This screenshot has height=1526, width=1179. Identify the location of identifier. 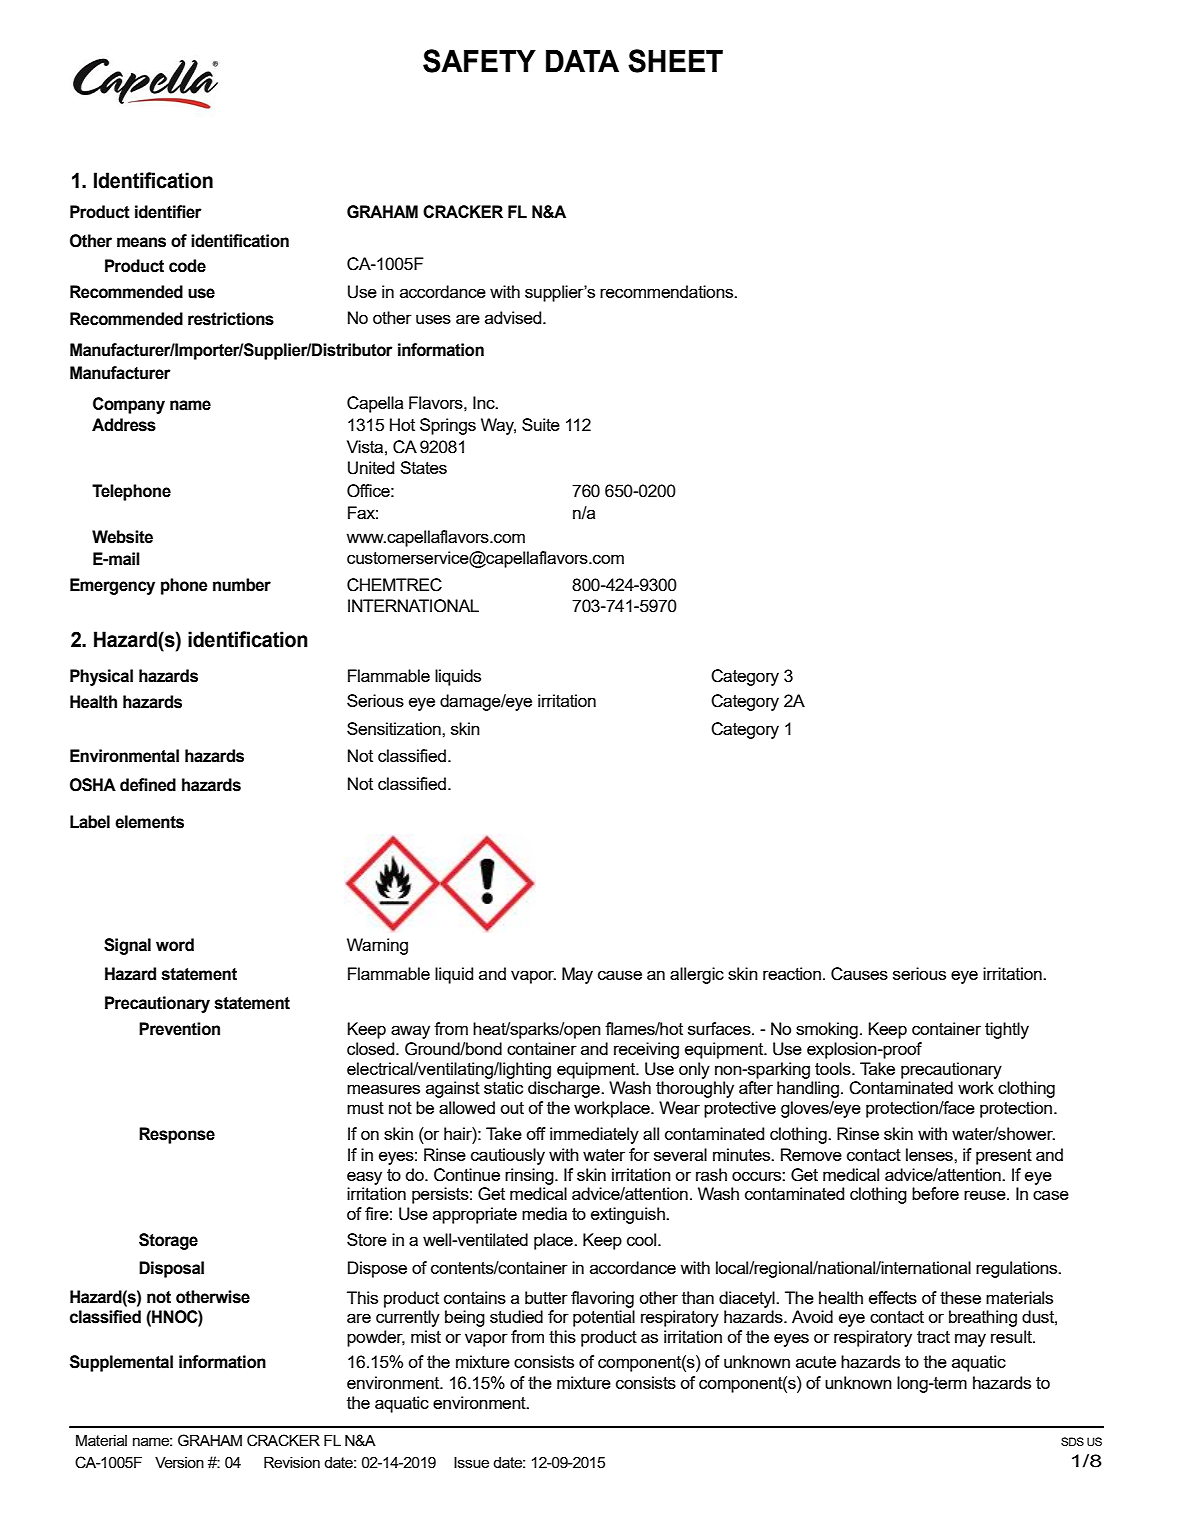
(168, 212).
